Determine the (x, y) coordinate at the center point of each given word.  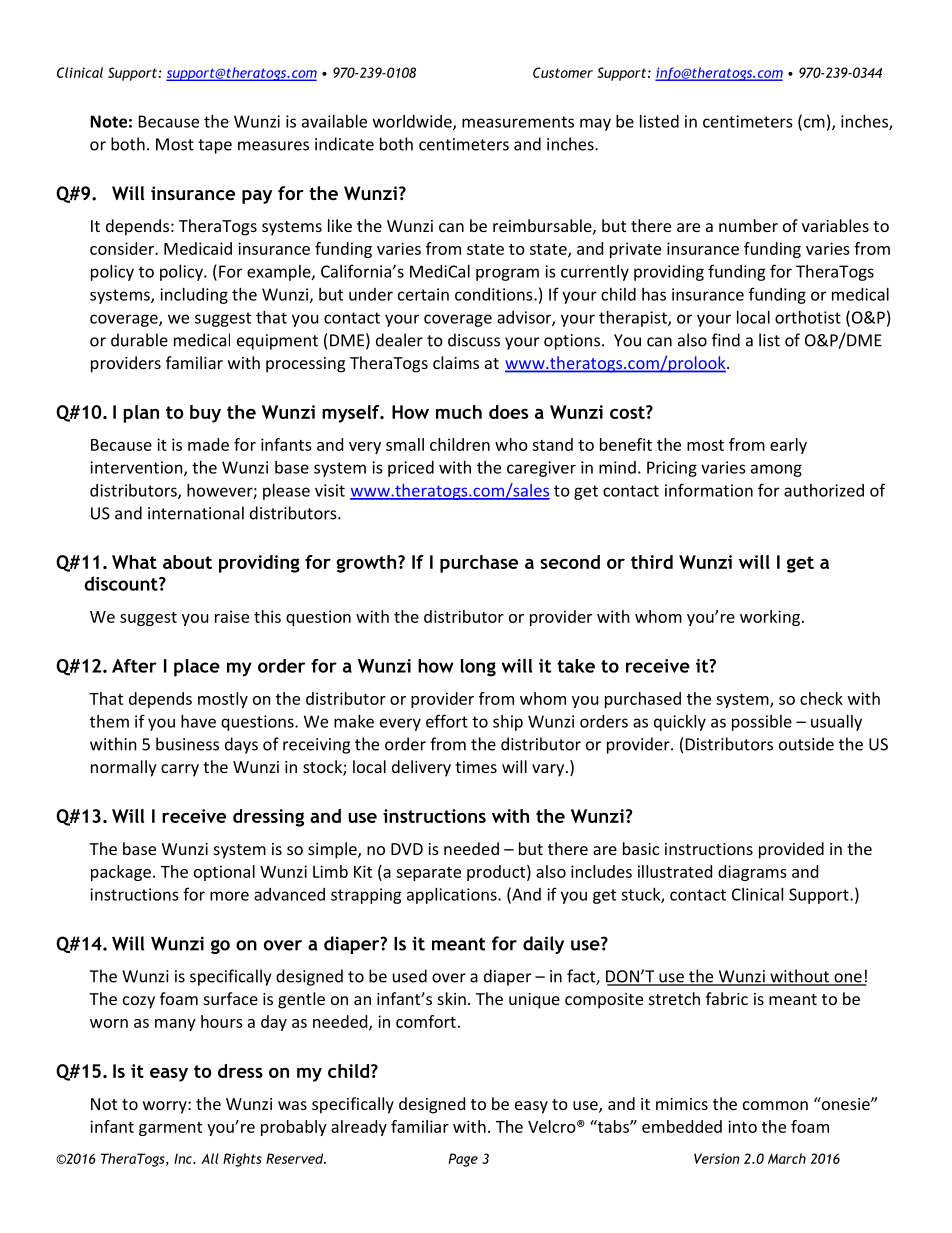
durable (139, 340)
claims (456, 362)
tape (215, 146)
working (770, 618)
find (726, 340)
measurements (518, 122)
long (478, 668)
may (595, 124)
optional (224, 873)
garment (170, 1129)
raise (232, 616)
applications (453, 896)
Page (463, 1160)
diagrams (752, 873)
